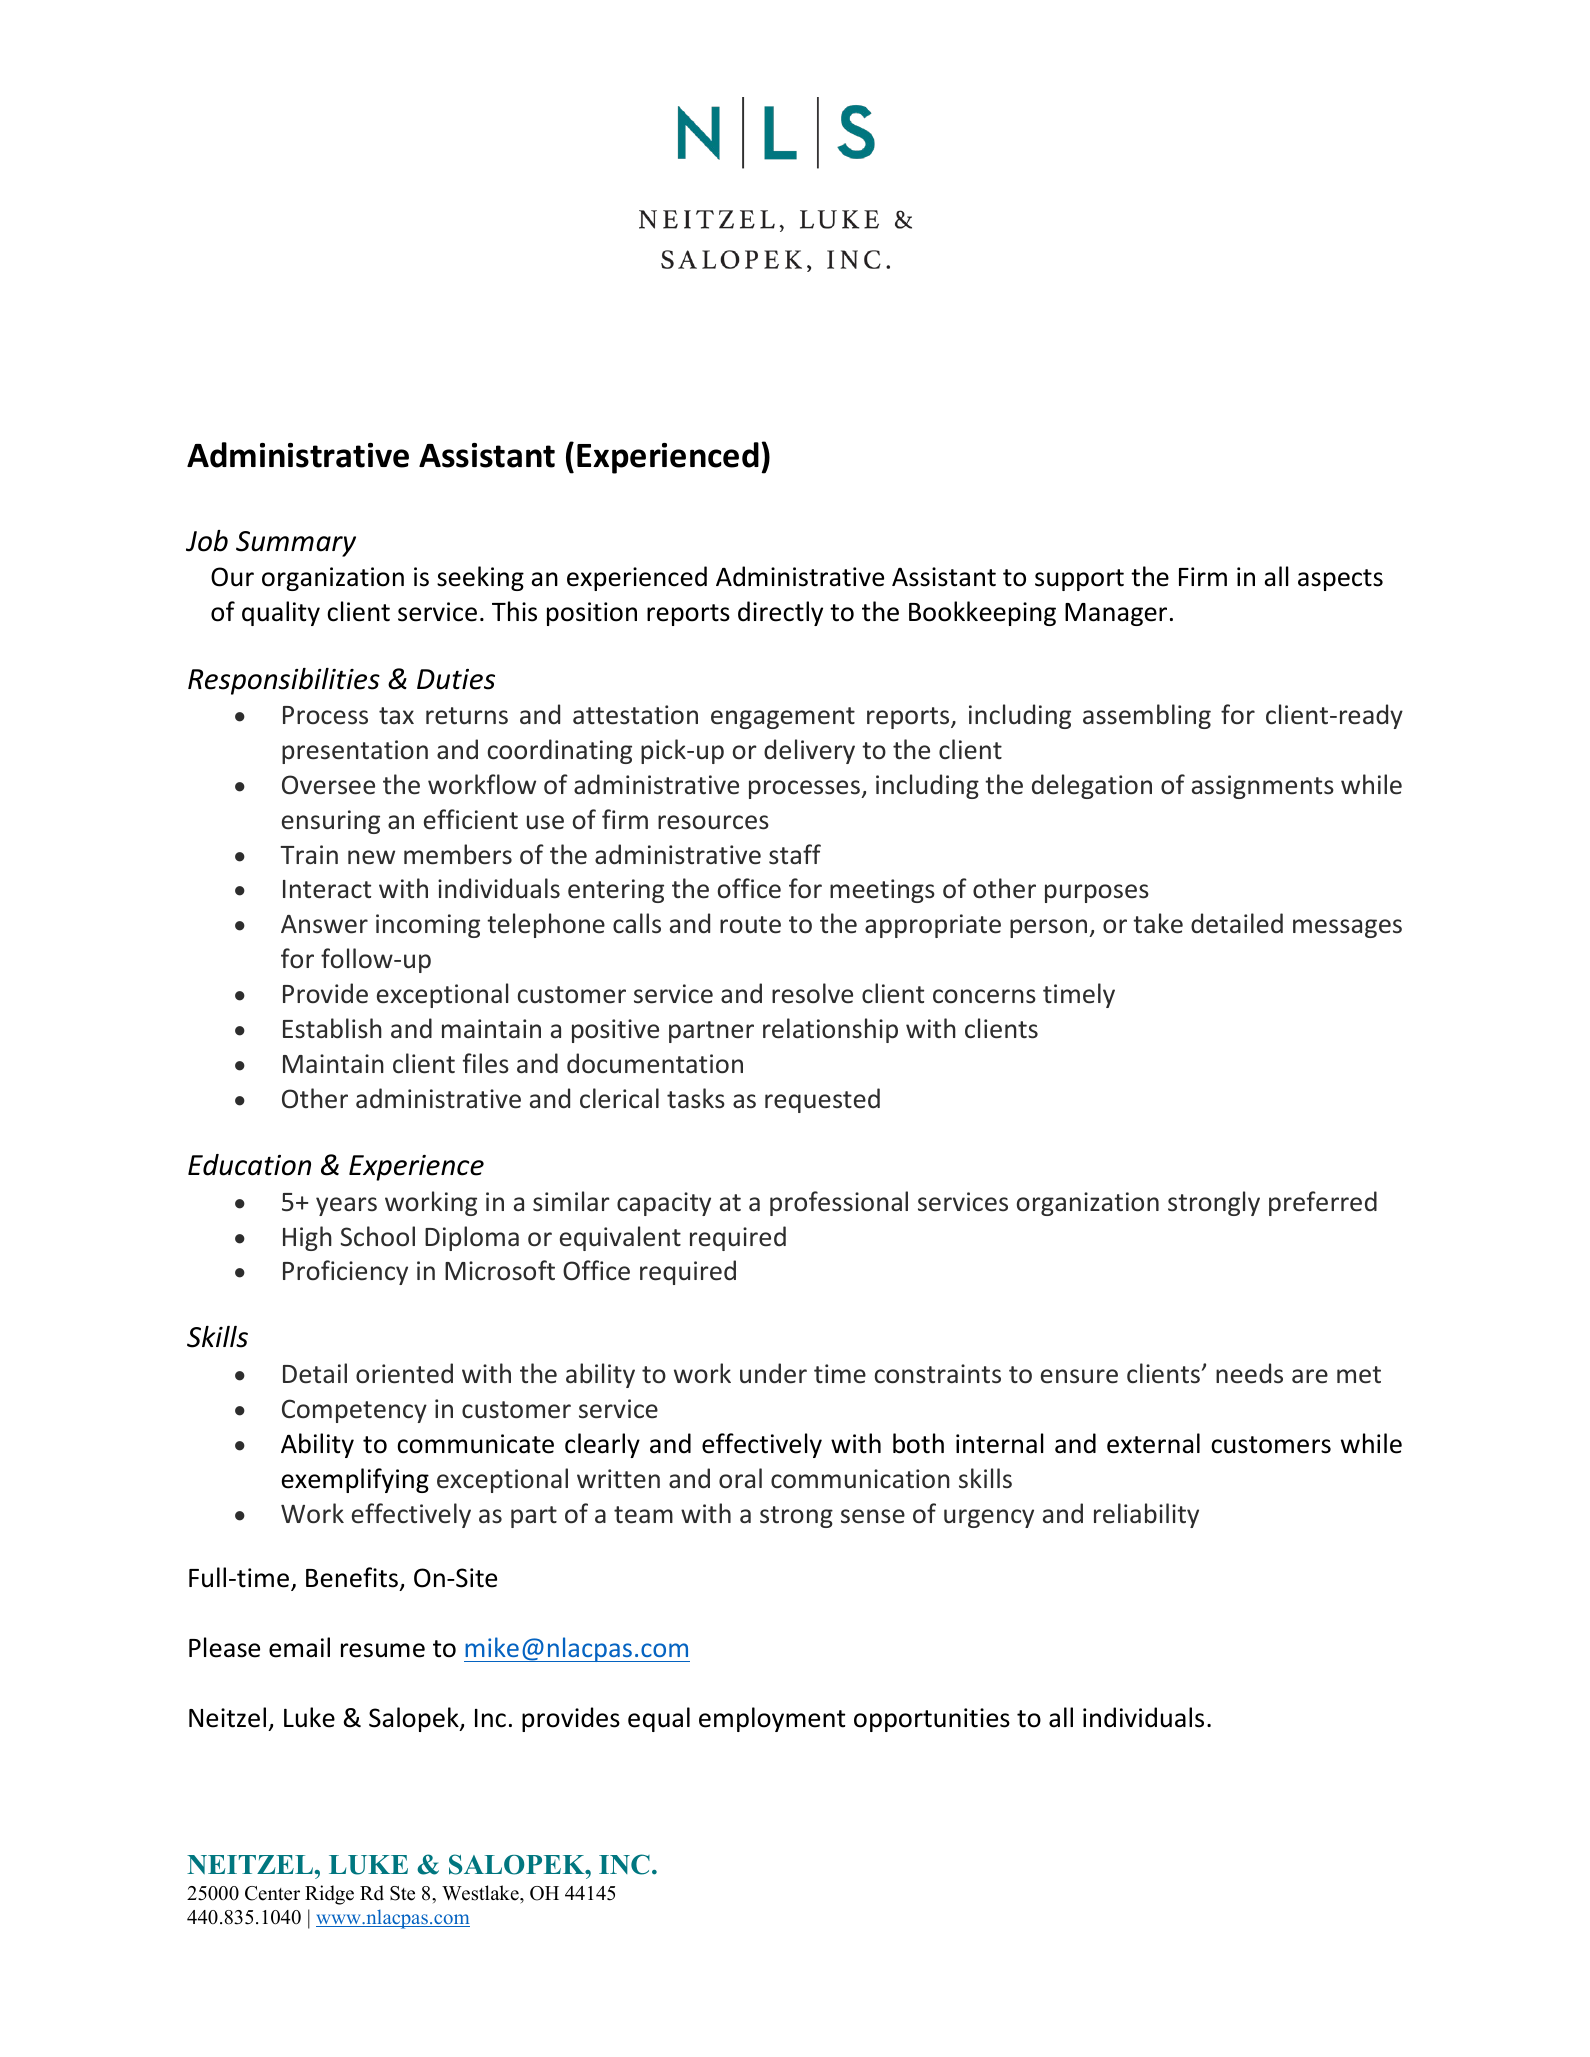 The width and height of the screenshot is (1590, 2057). I want to click on Benefits, so click(353, 1579).
